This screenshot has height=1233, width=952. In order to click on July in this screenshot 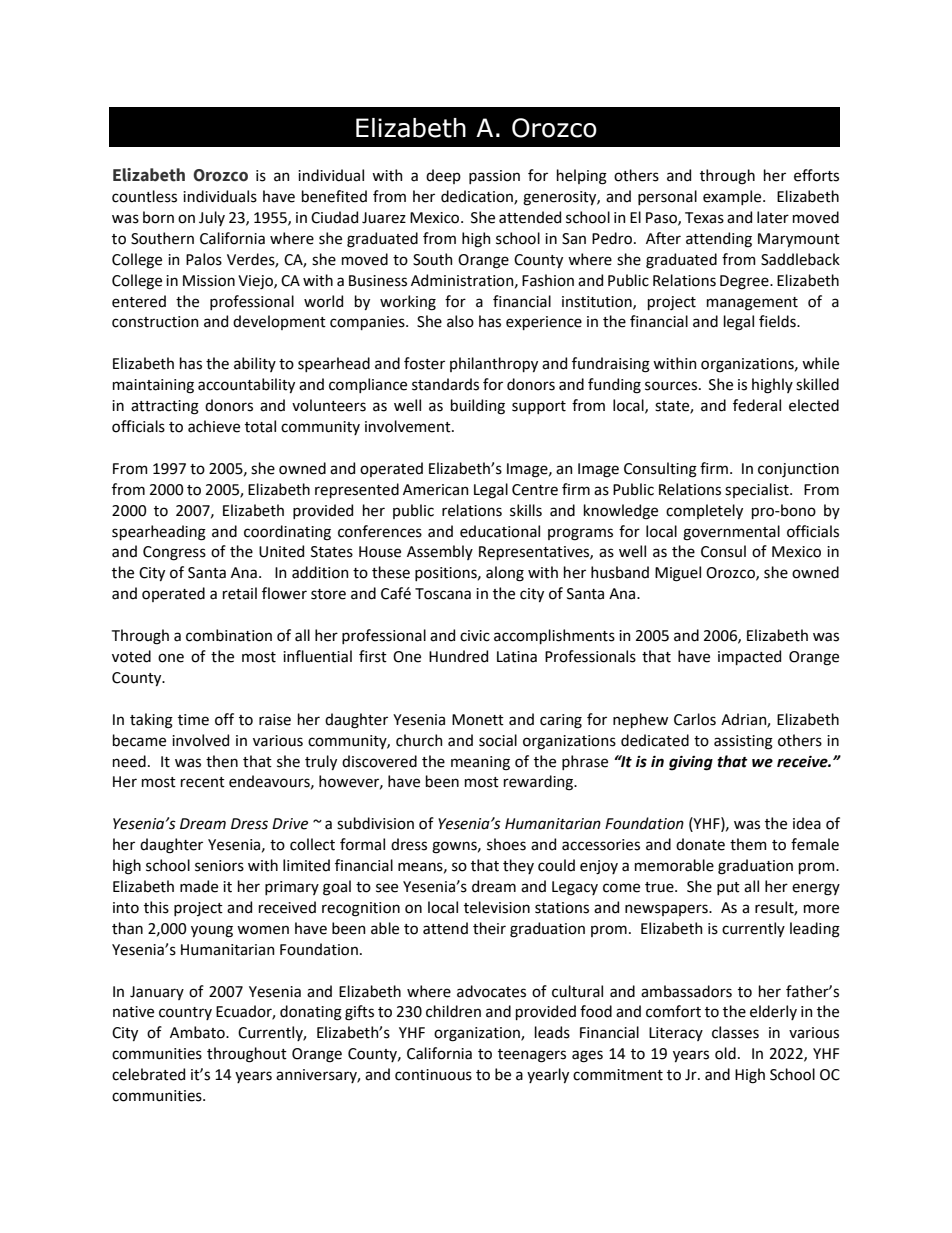, I will do `click(212, 218)`.
